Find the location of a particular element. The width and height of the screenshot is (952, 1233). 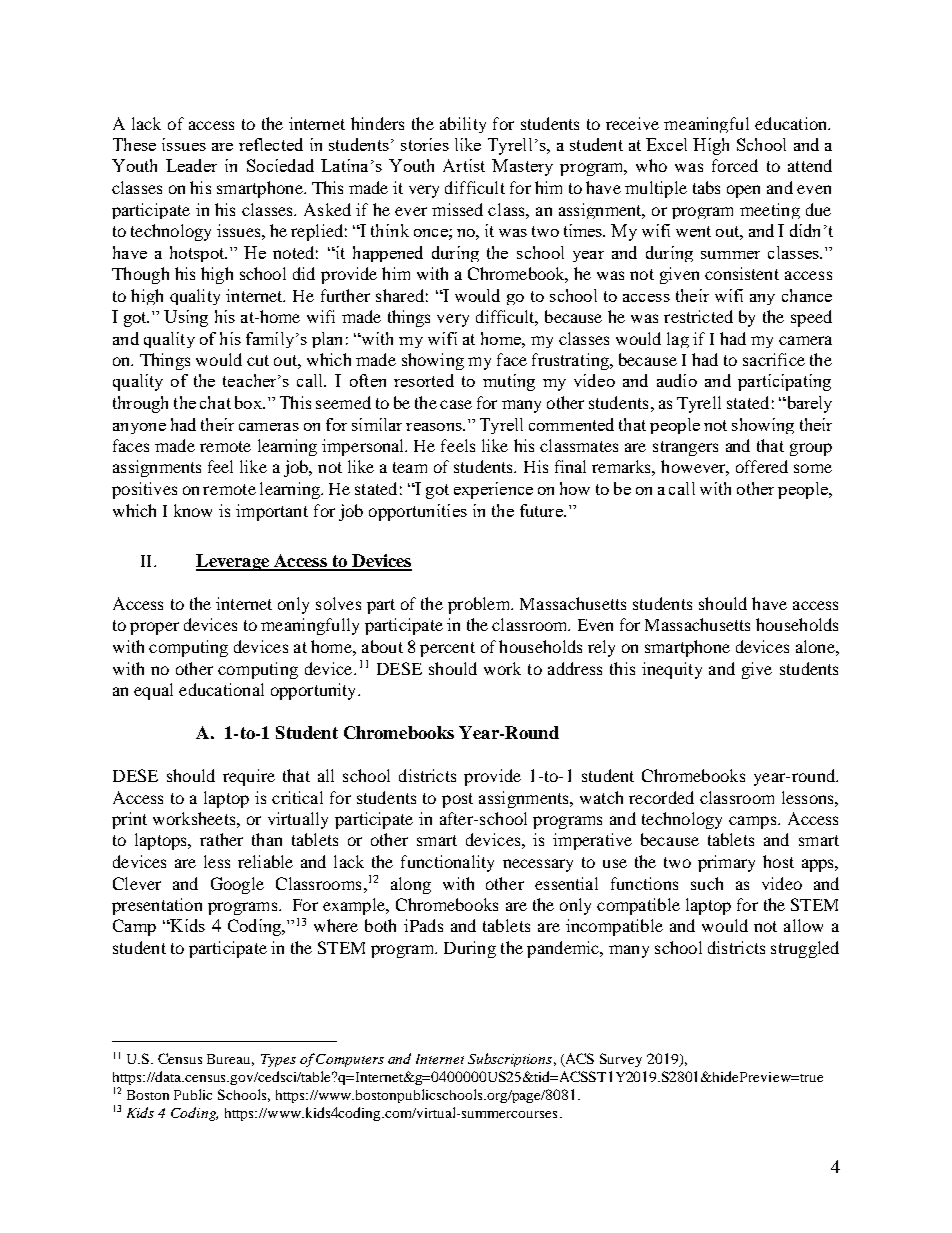

Leader is located at coordinates (191, 165).
